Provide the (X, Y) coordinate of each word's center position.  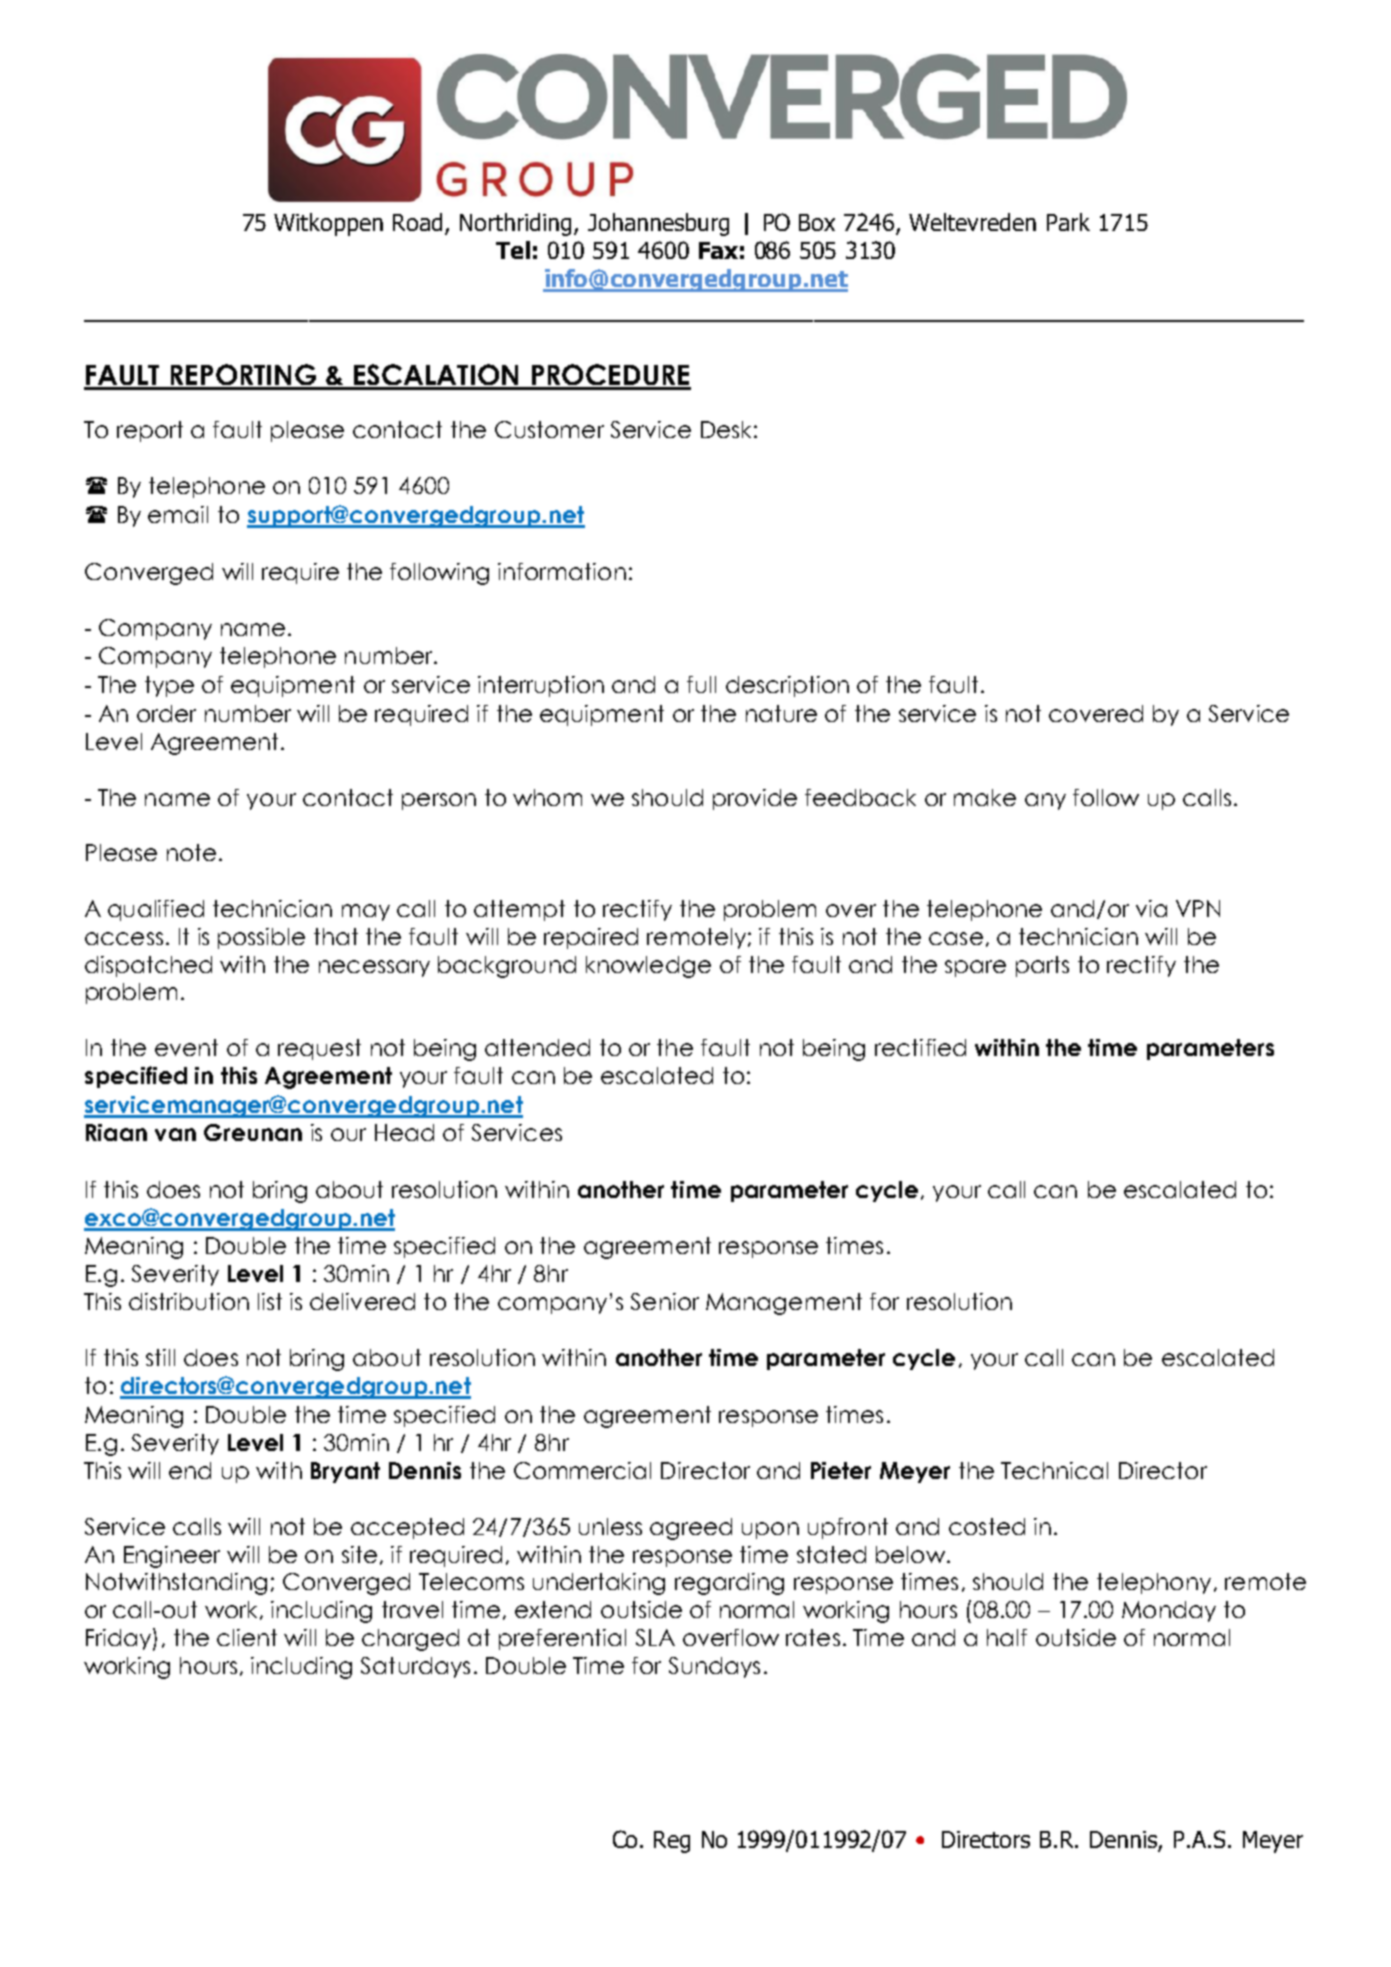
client (247, 1637)
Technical (1054, 1470)
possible (261, 938)
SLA (655, 1637)
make (985, 797)
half (1007, 1637)
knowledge (648, 967)
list (270, 1301)
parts (1042, 966)
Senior (665, 1301)
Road (419, 223)
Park (1068, 222)
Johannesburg (658, 224)
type (169, 686)
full (701, 684)
